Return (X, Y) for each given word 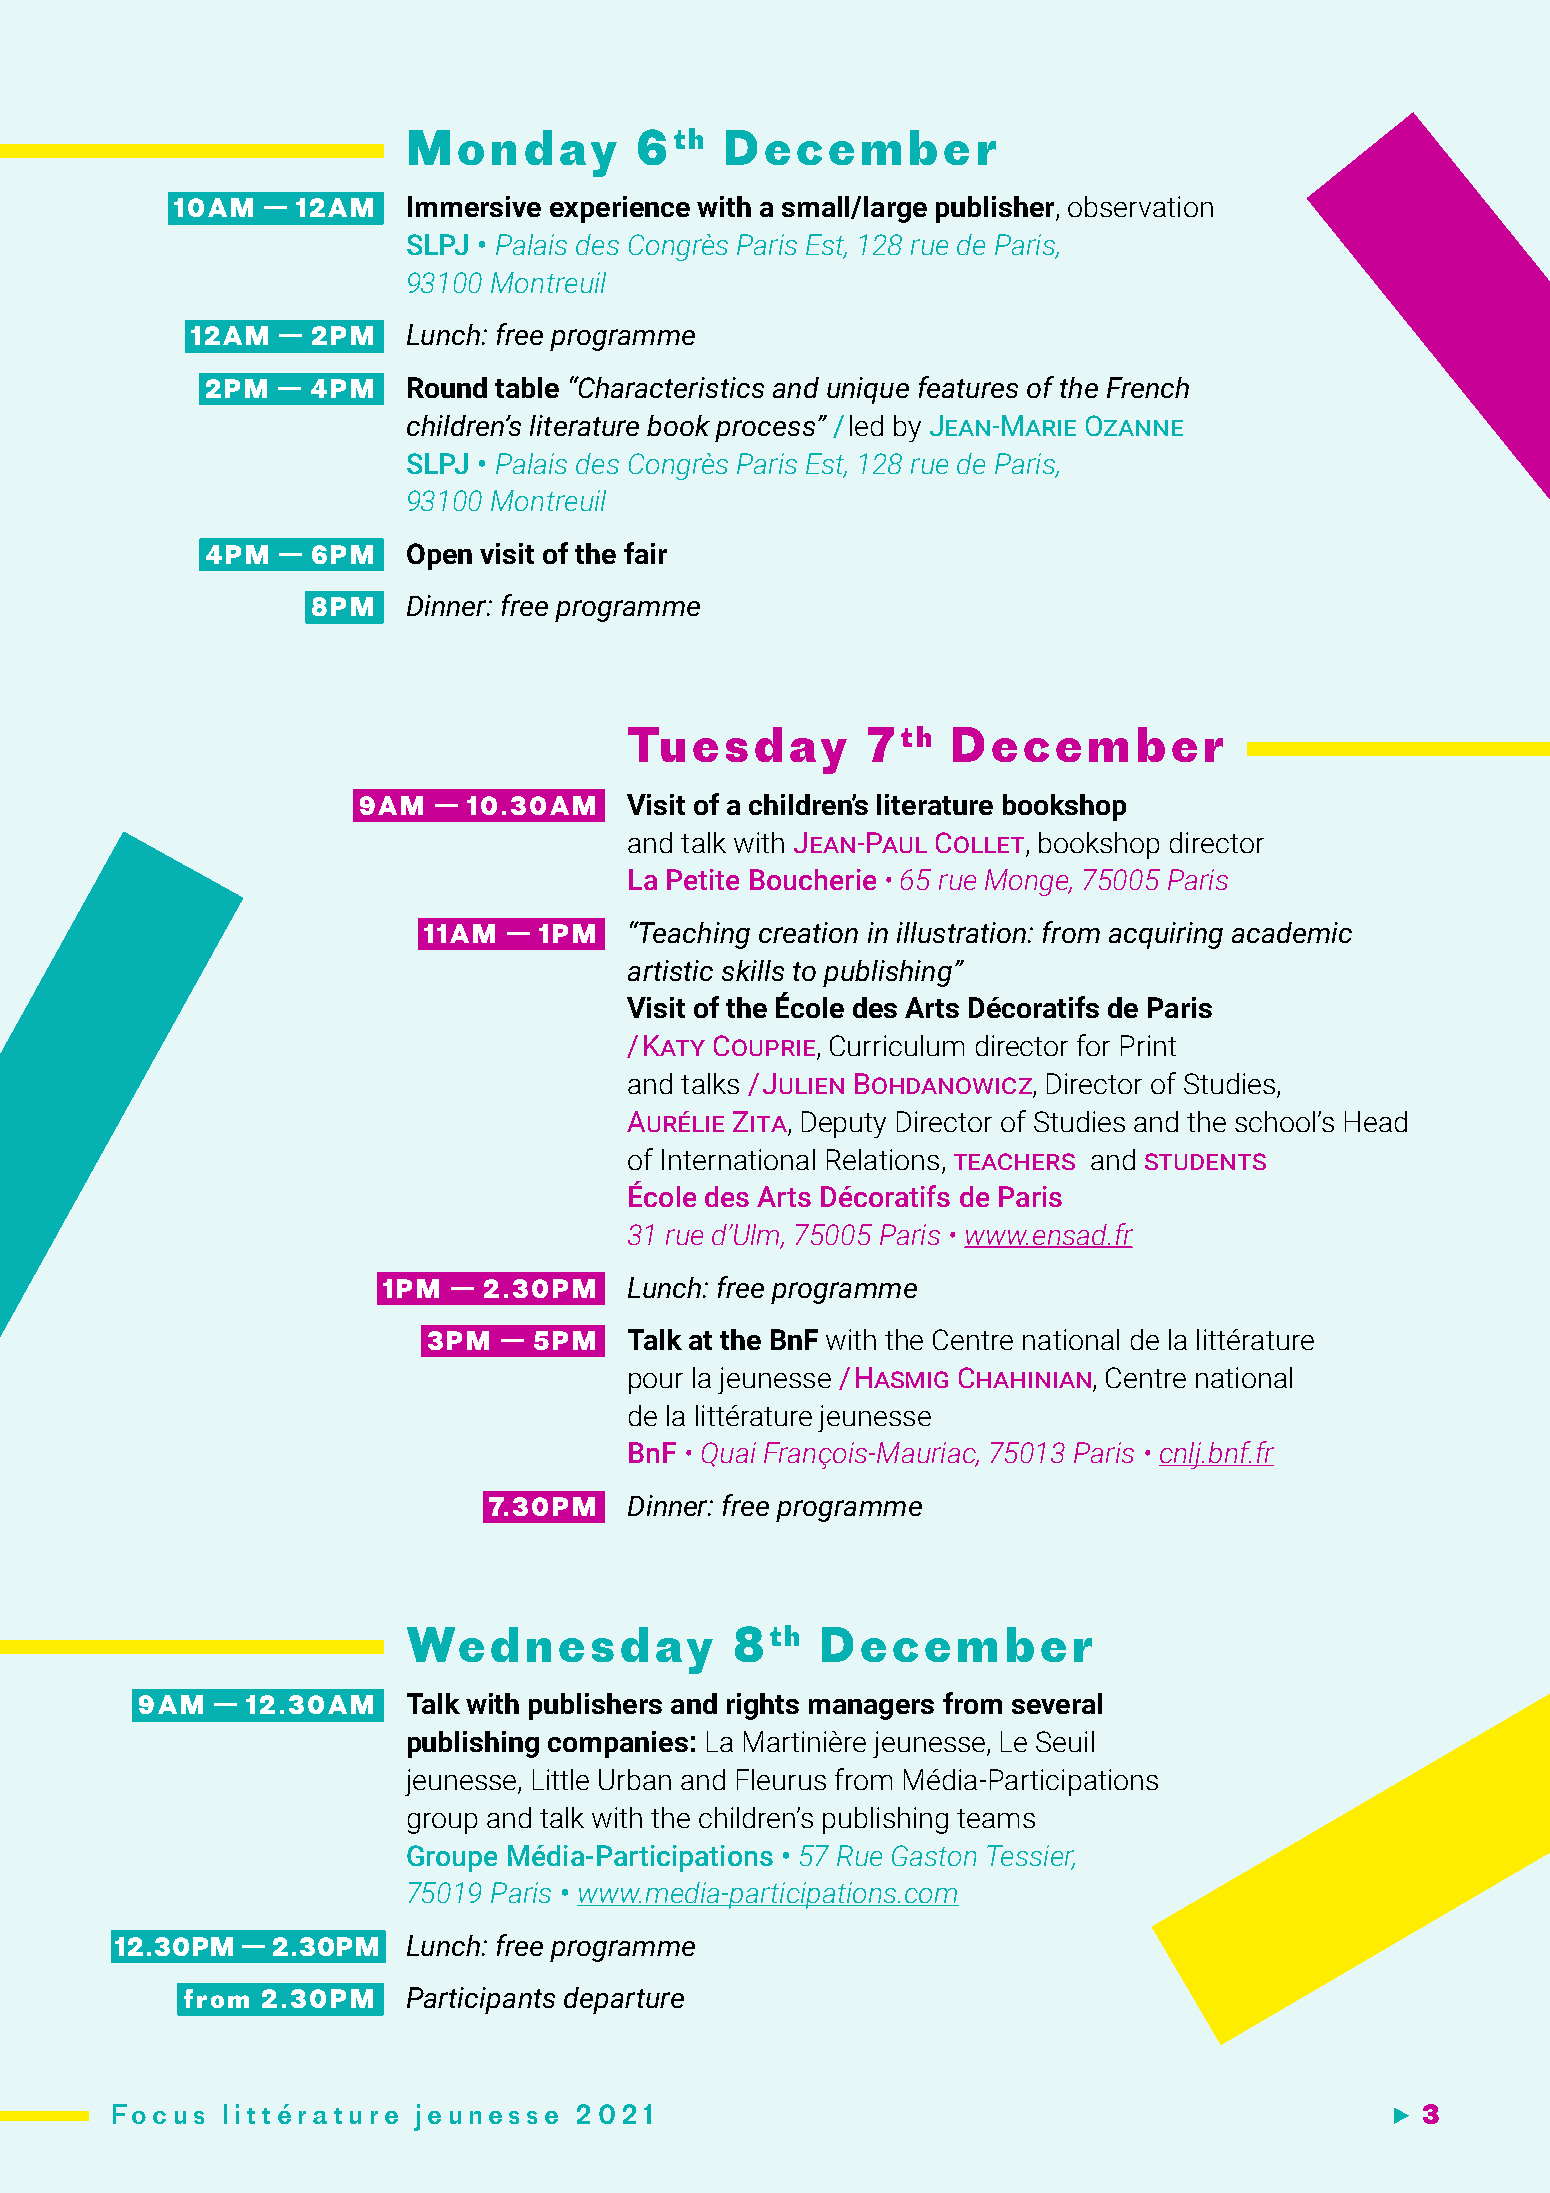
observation (1140, 206)
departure (624, 2000)
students (1205, 1161)
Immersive (474, 206)
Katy (674, 1045)
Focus (158, 2114)
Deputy (844, 1124)
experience (620, 209)
